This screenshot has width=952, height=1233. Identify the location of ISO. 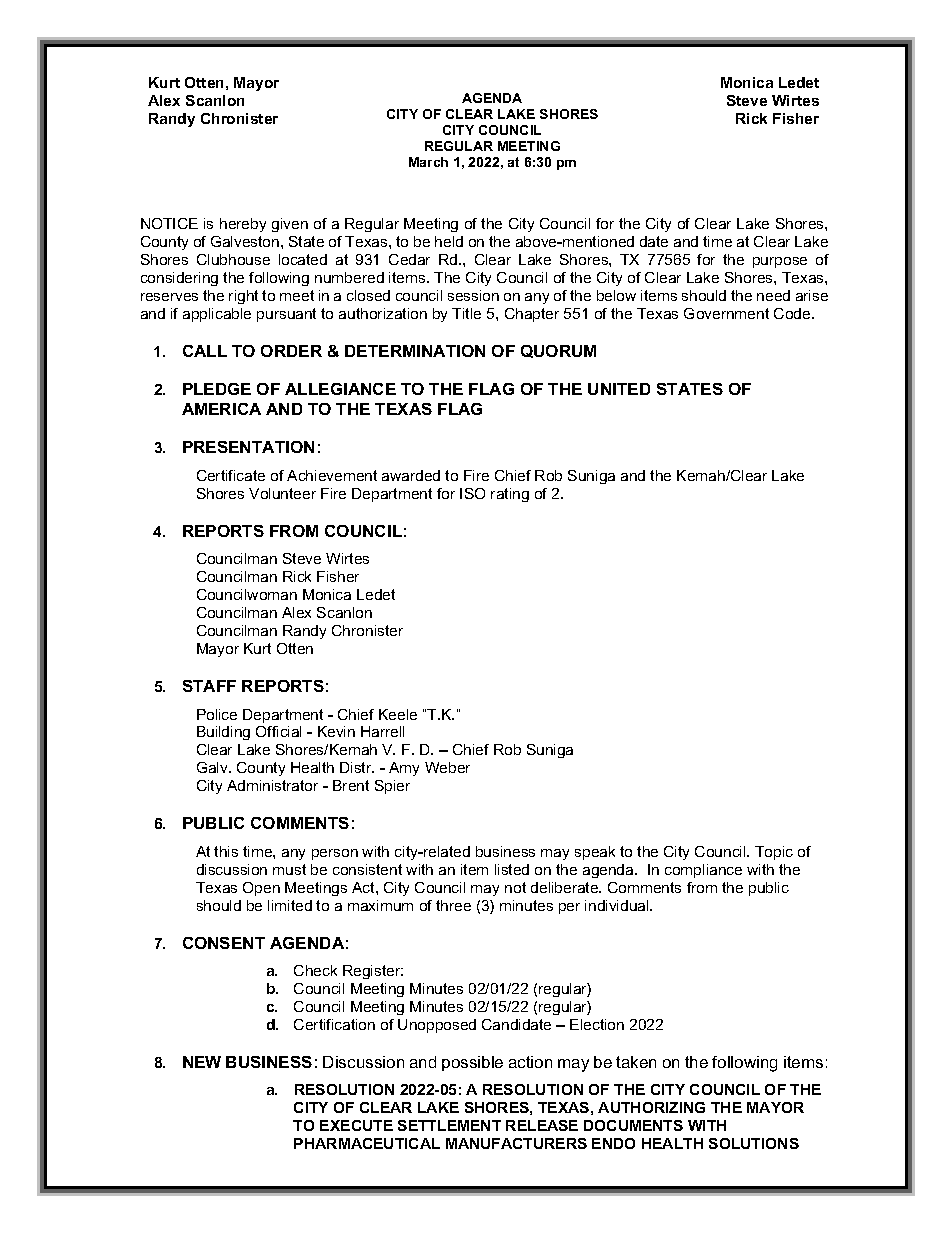
(472, 493).
